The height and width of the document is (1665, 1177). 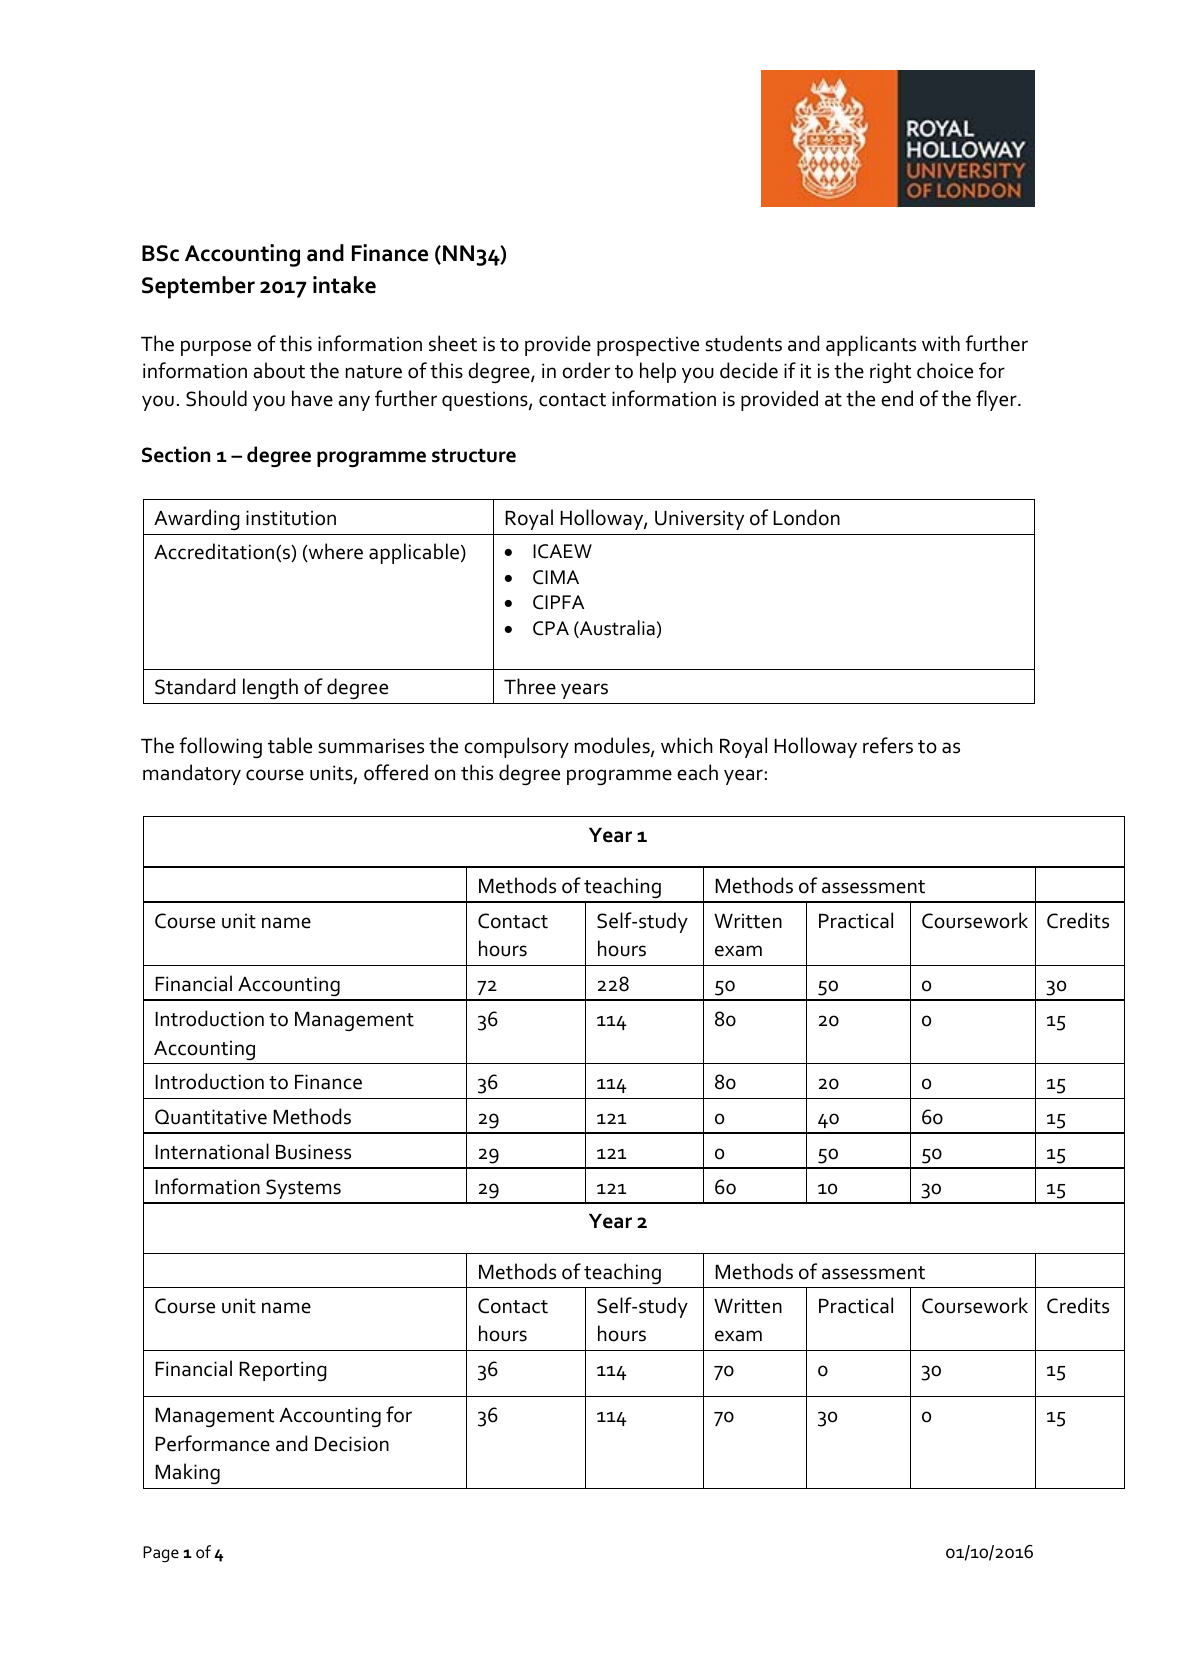 What do you see at coordinates (888, 745) in the document?
I see `refers` at bounding box center [888, 745].
